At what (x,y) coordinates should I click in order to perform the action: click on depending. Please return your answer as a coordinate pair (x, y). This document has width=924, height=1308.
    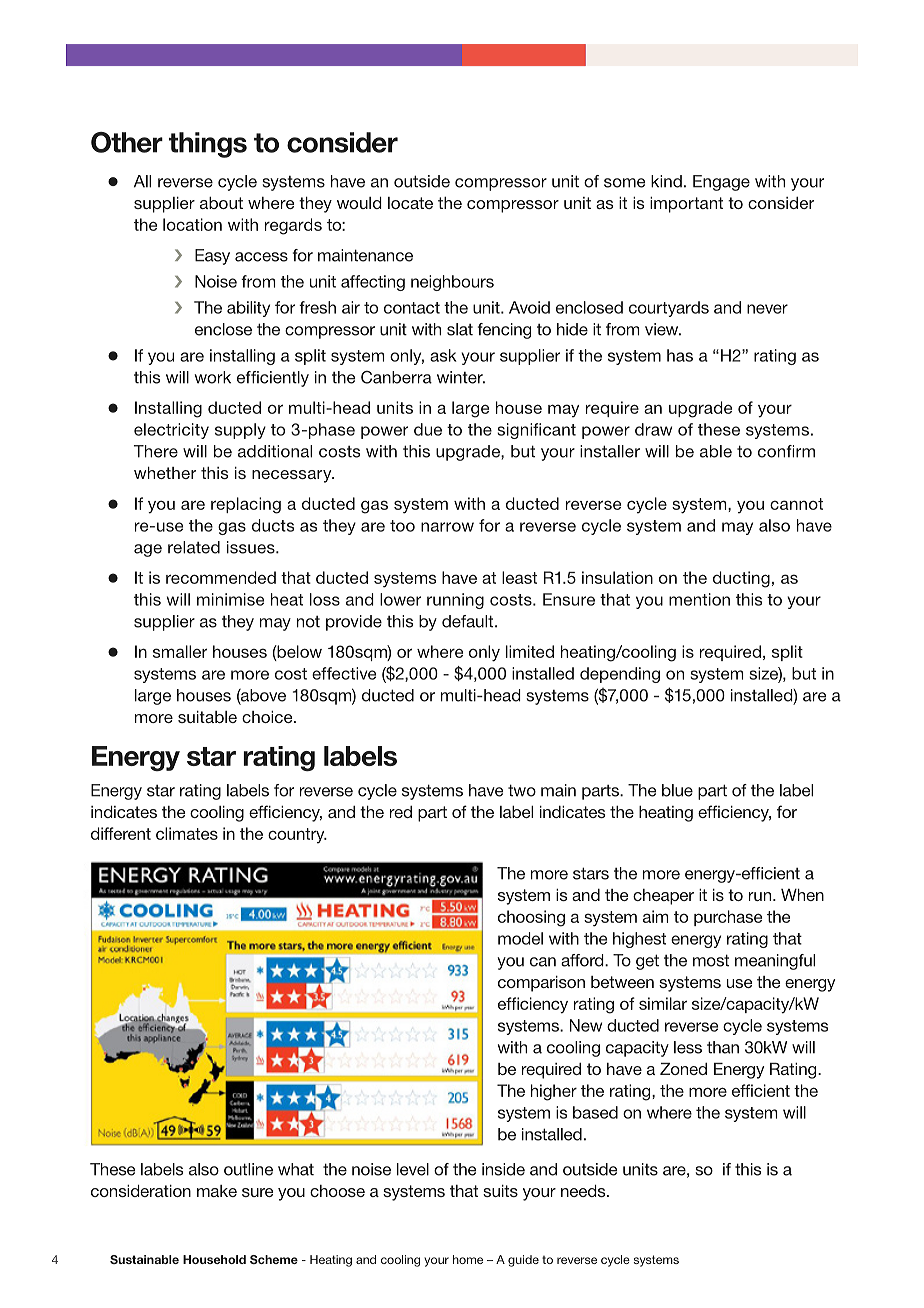
    Looking at the image, I should click on (620, 675).
